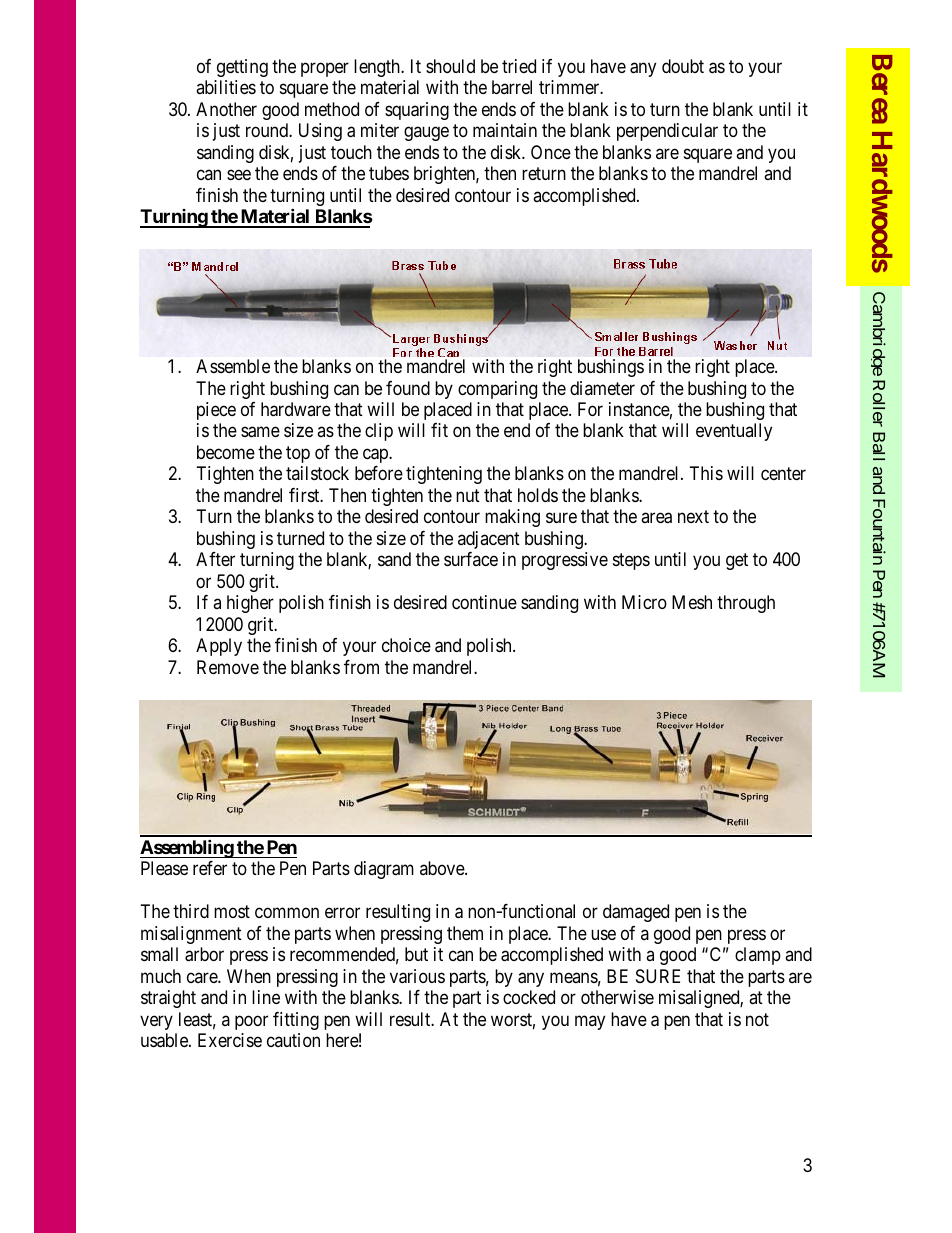 The height and width of the image is (1233, 952). Describe the element at coordinates (226, 87) in the image. I see `abilities` at that location.
